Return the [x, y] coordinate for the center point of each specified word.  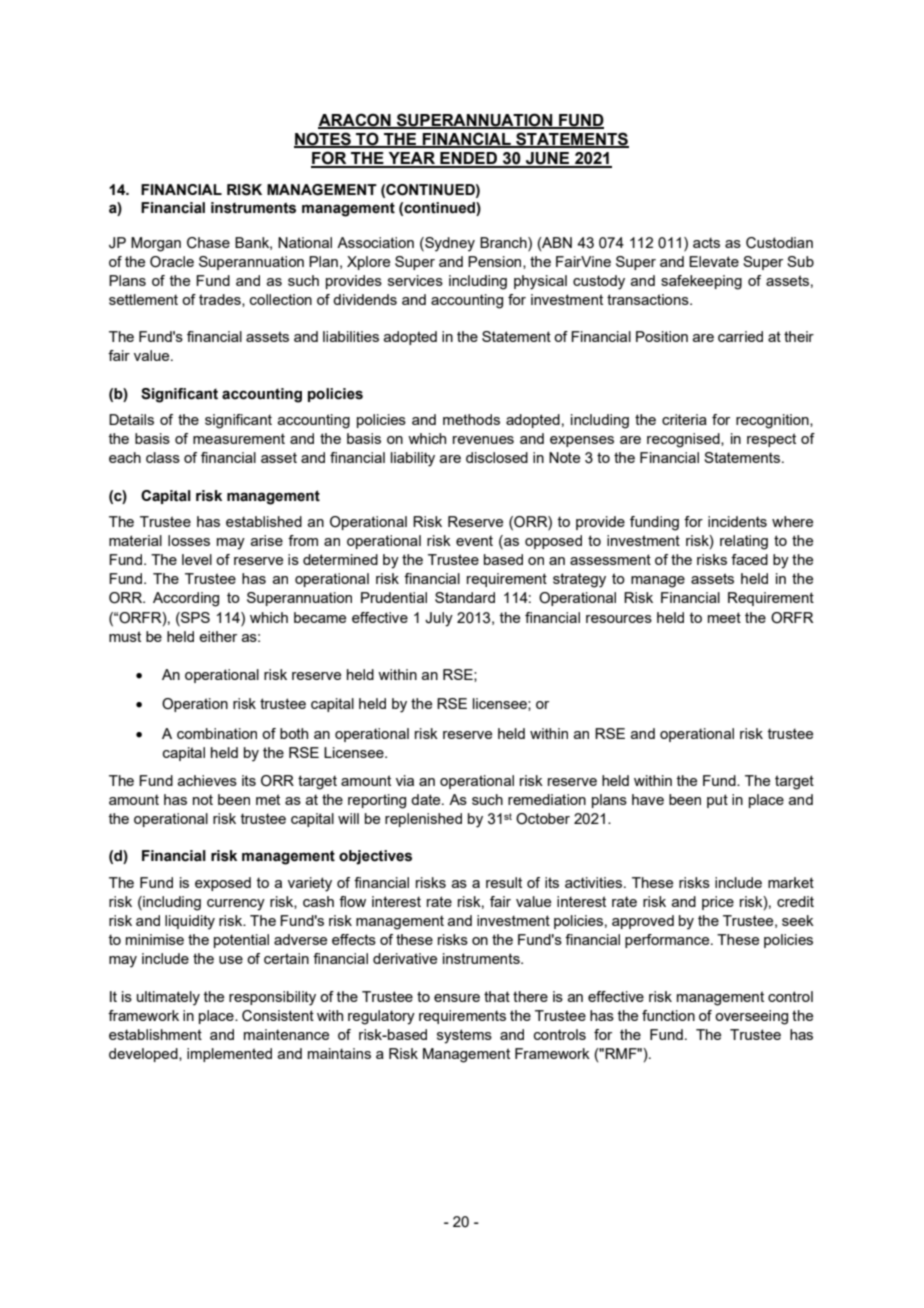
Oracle [172, 262]
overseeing [751, 1017]
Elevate [714, 261]
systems [464, 1036]
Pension [496, 262]
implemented [229, 1055]
